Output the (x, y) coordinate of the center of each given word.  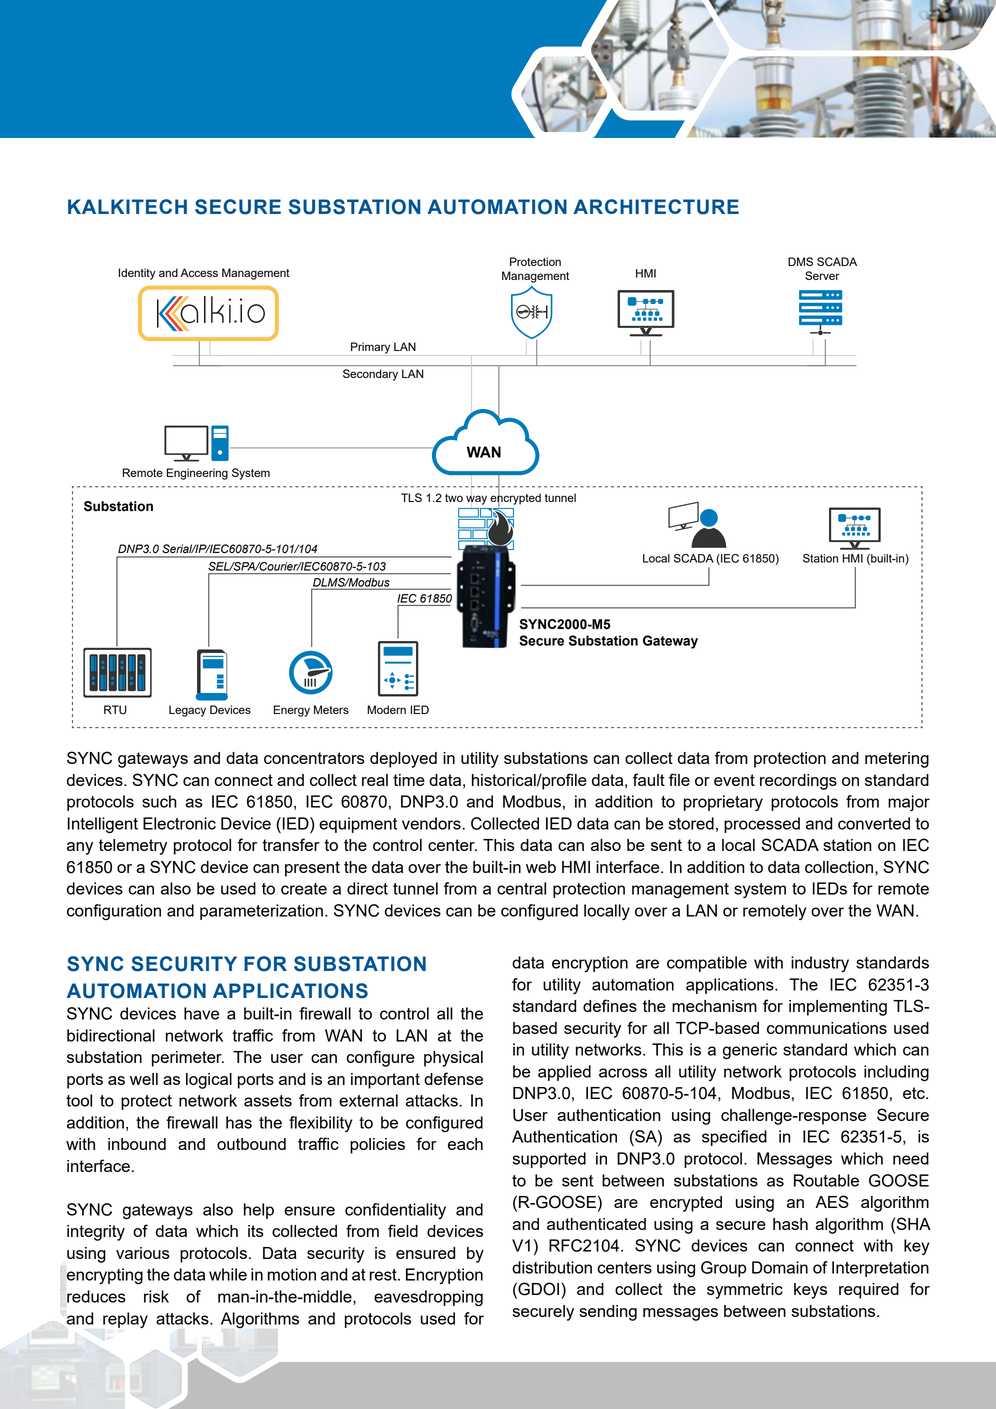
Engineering (197, 474)
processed (762, 825)
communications (827, 1028)
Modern (386, 709)
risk (156, 1296)
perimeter (188, 1059)
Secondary (370, 375)
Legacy (187, 711)
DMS (800, 261)
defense (453, 1078)
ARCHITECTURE (656, 207)
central (521, 888)
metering (897, 760)
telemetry (133, 847)
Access (199, 272)
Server (822, 275)
